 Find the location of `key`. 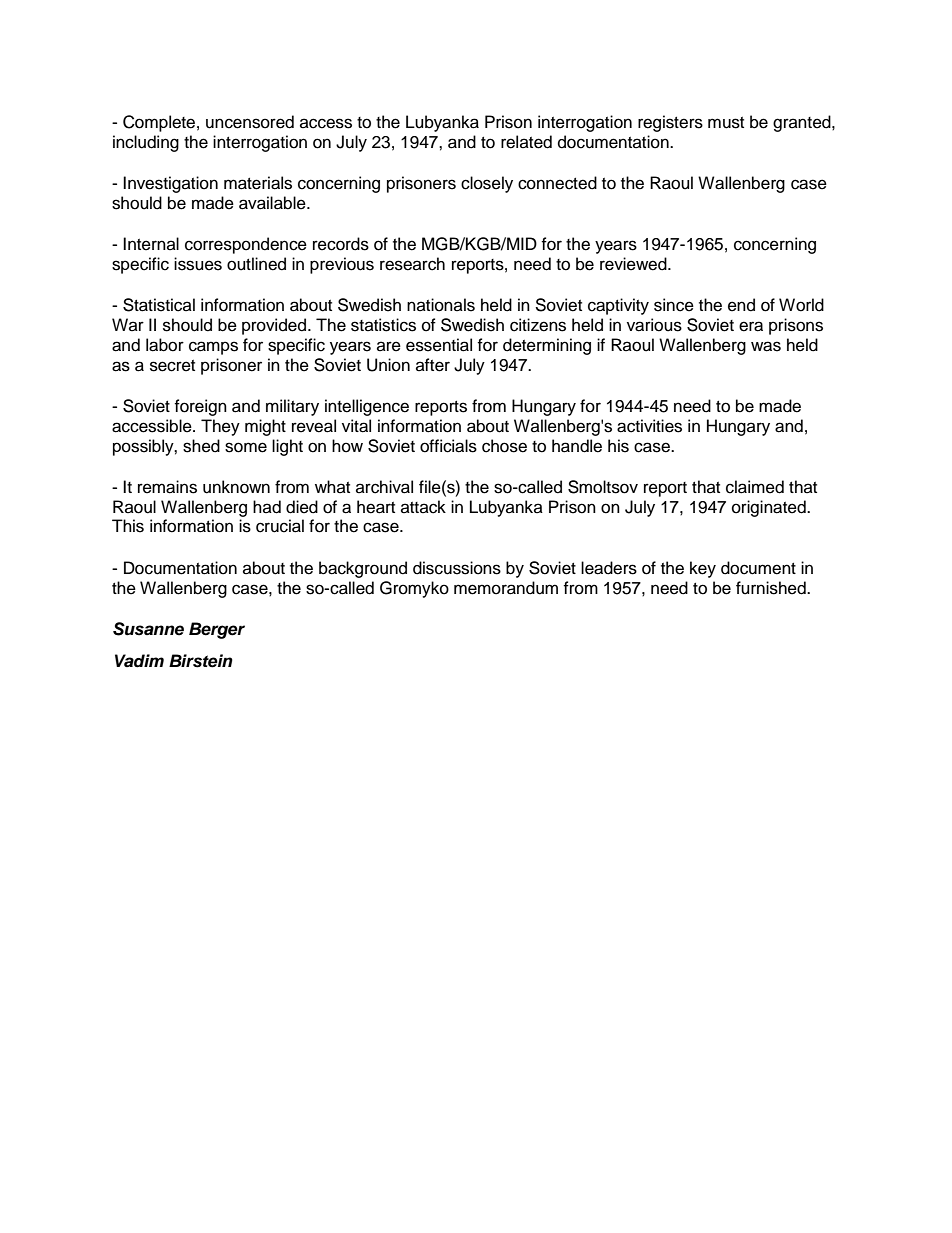

key is located at coordinates (703, 569).
